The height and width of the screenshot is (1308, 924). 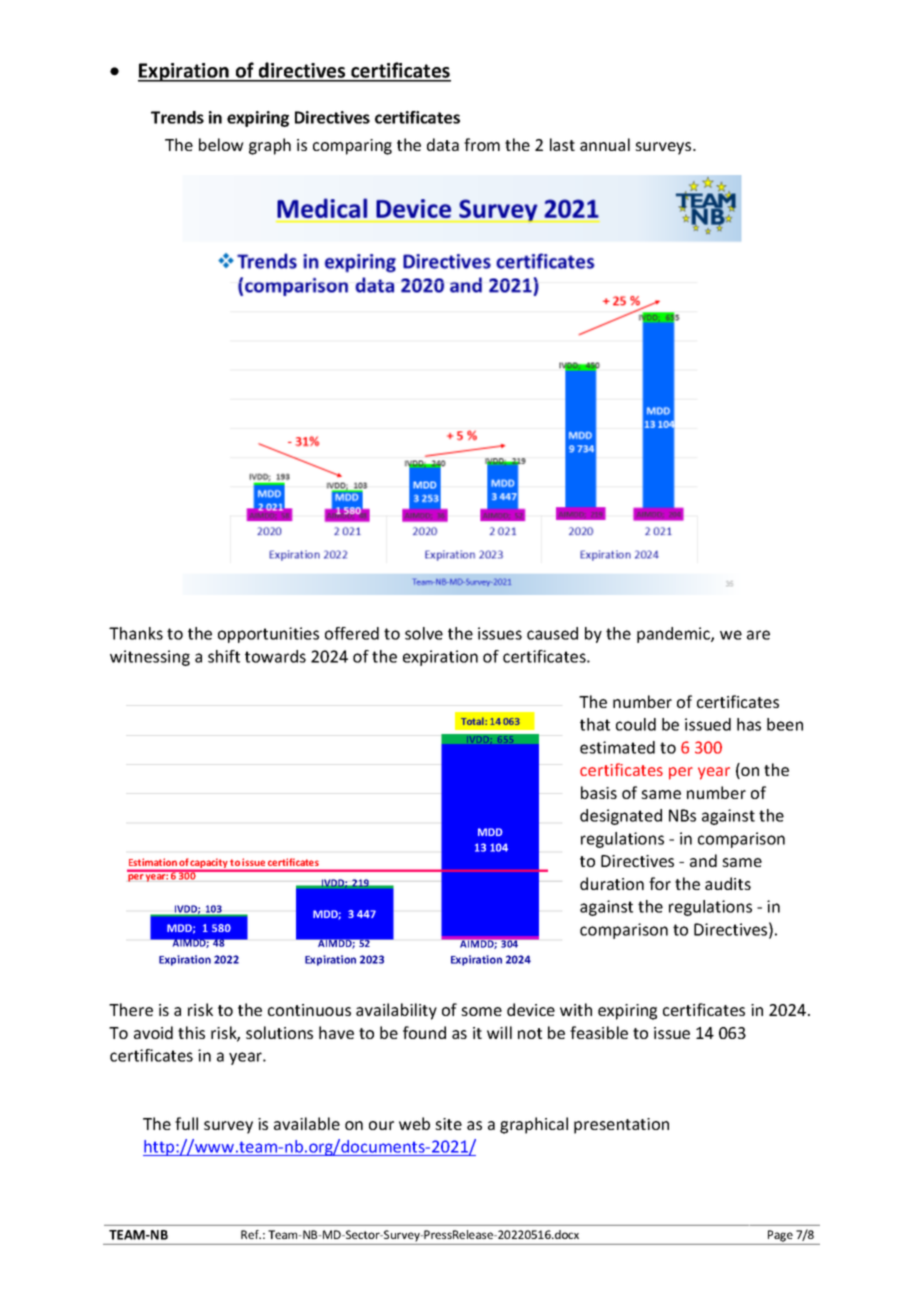 I want to click on annual, so click(x=605, y=144).
